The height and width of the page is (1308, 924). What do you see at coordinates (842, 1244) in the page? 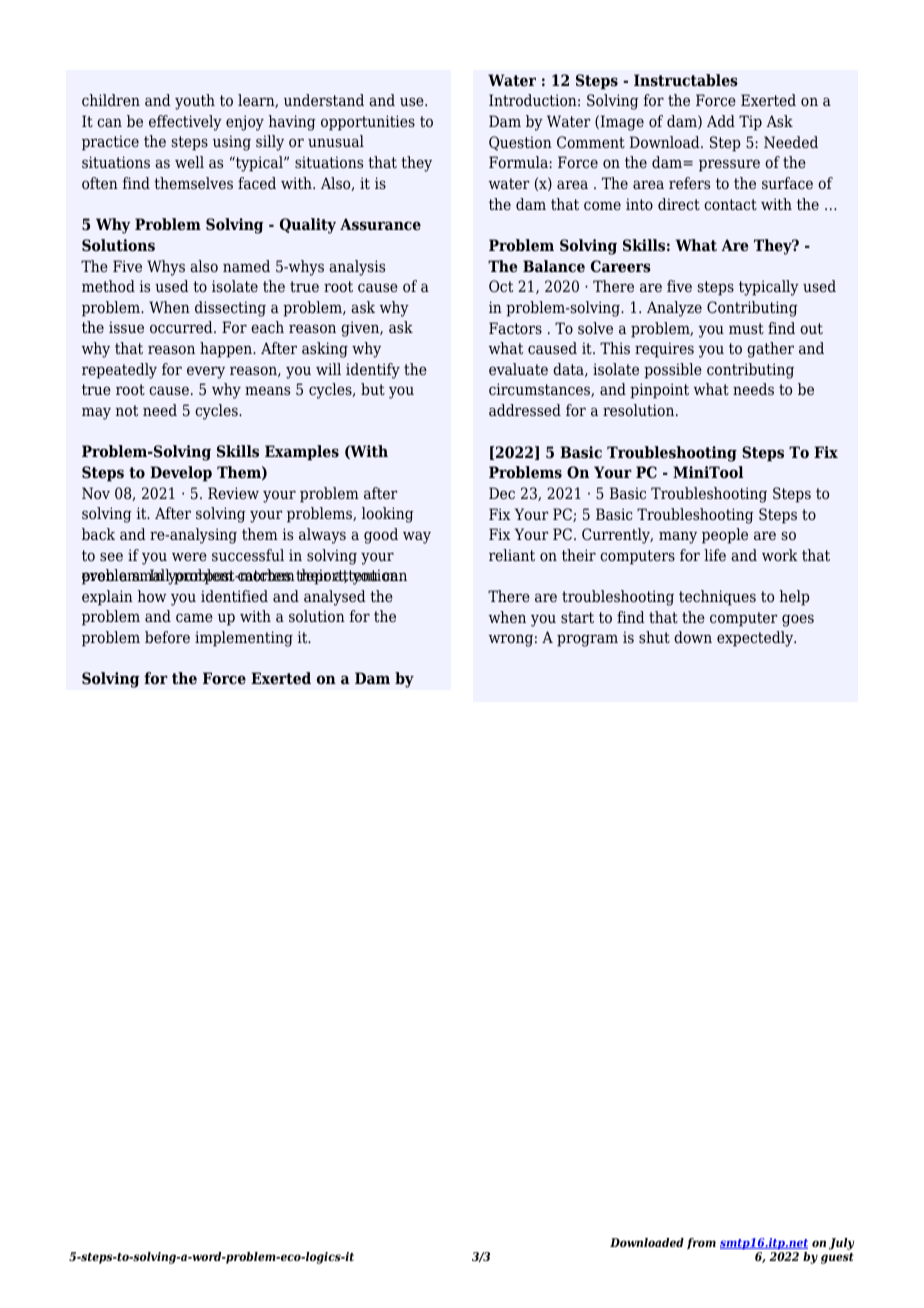
I see `July` at bounding box center [842, 1244].
